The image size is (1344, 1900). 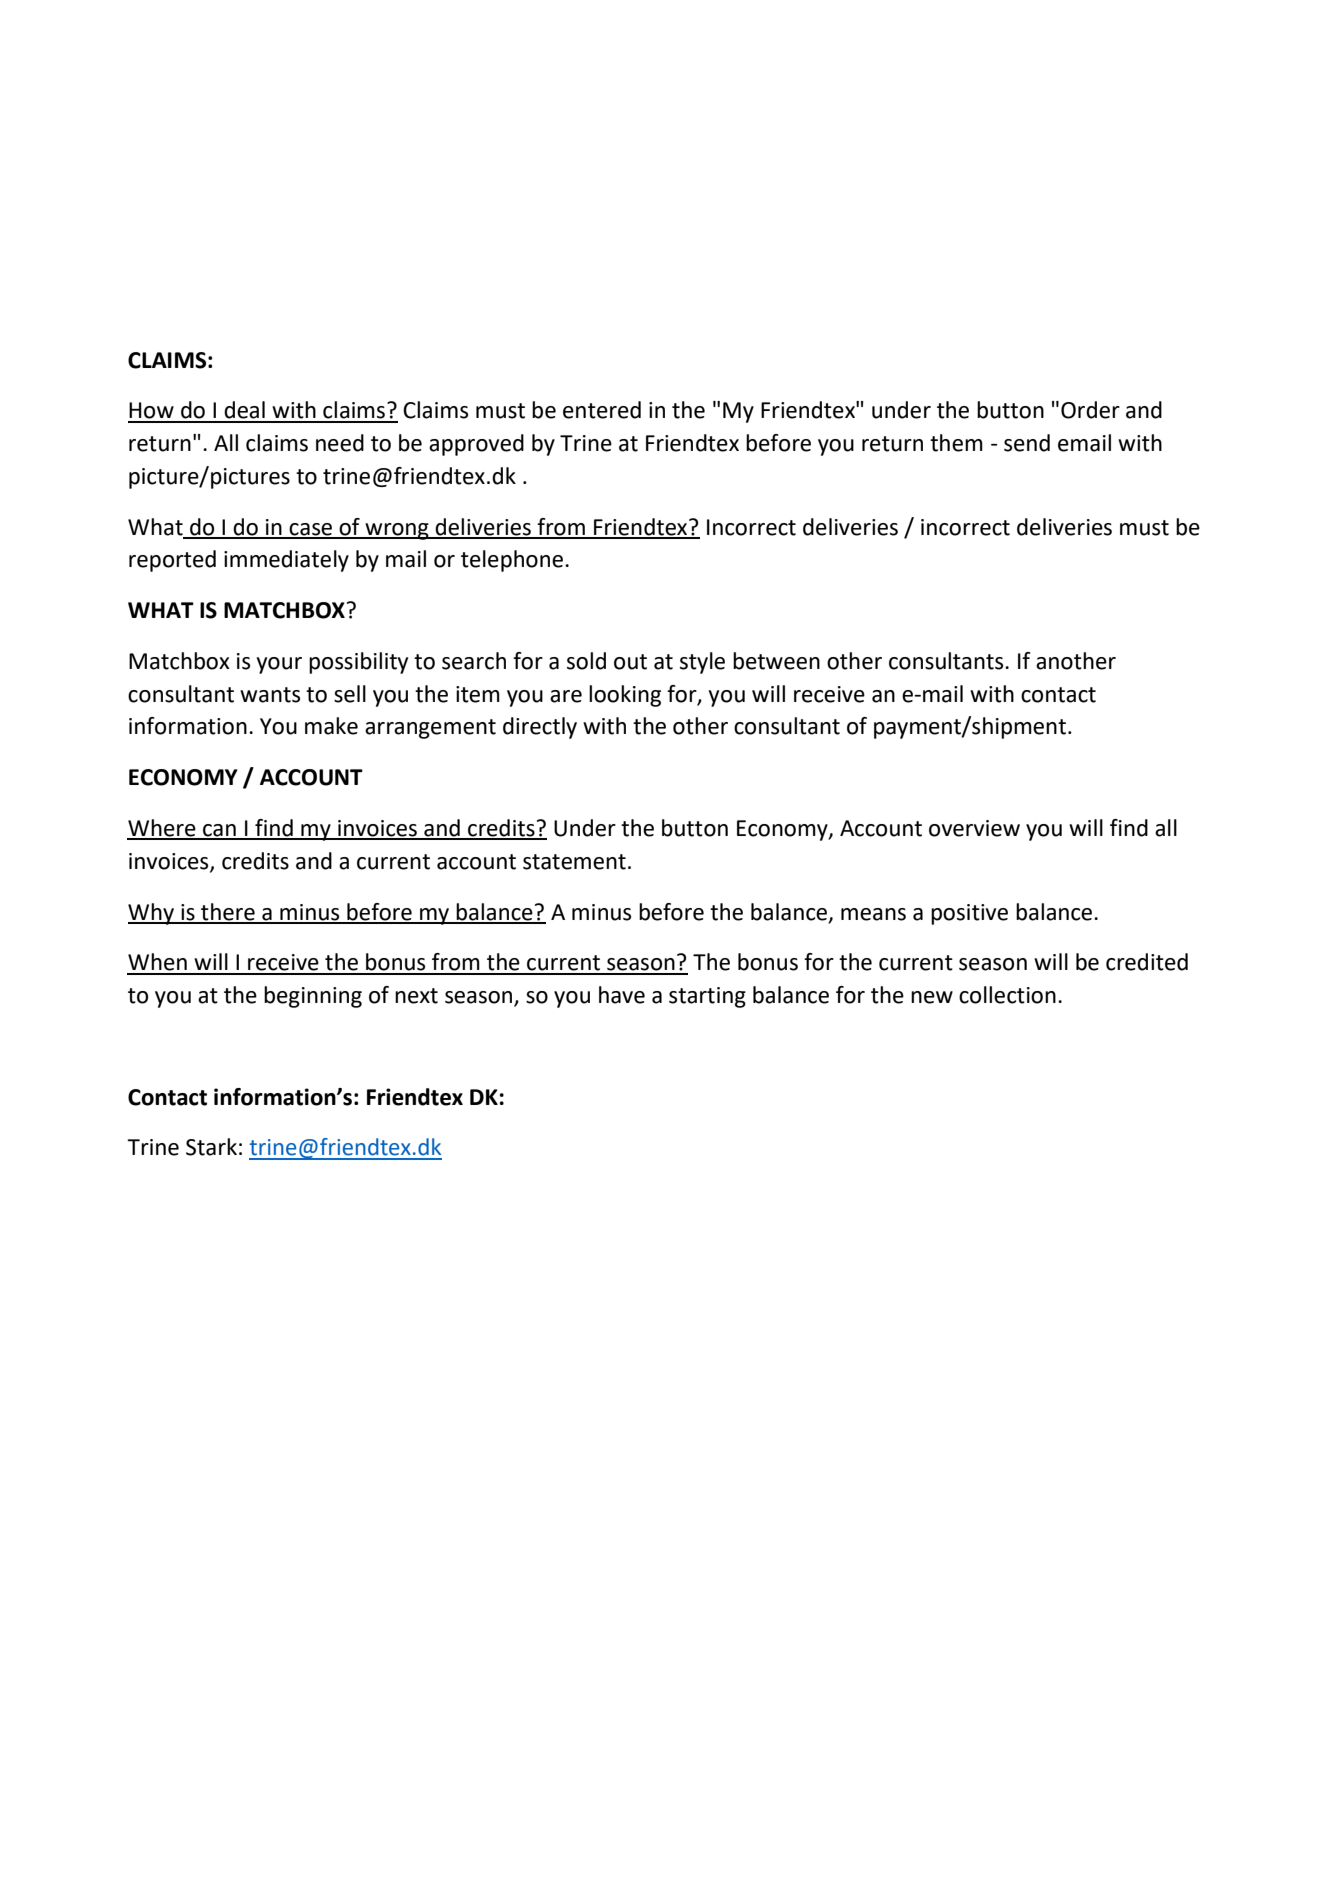 What do you see at coordinates (974, 828) in the page?
I see `overview` at bounding box center [974, 828].
